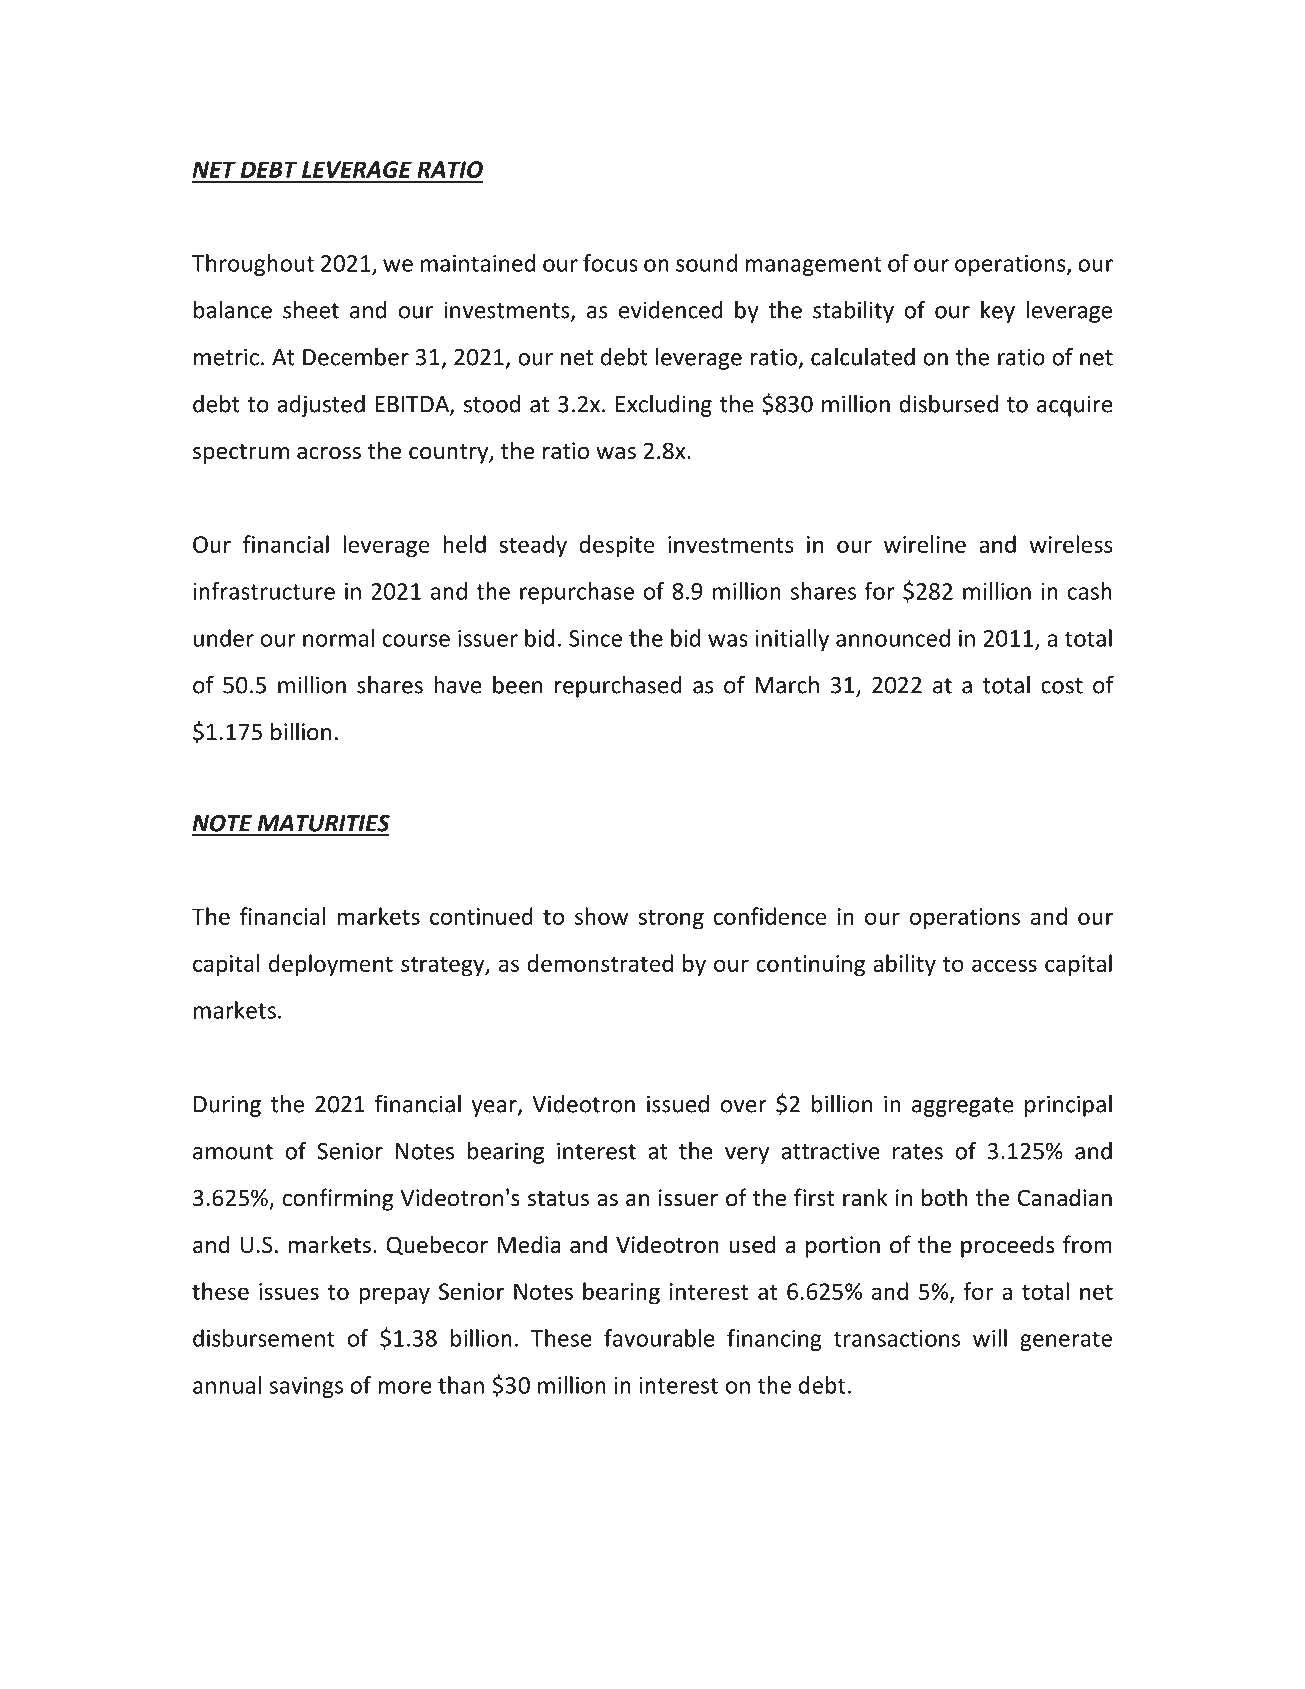 The height and width of the screenshot is (1689, 1305). I want to click on sheet, so click(311, 310).
